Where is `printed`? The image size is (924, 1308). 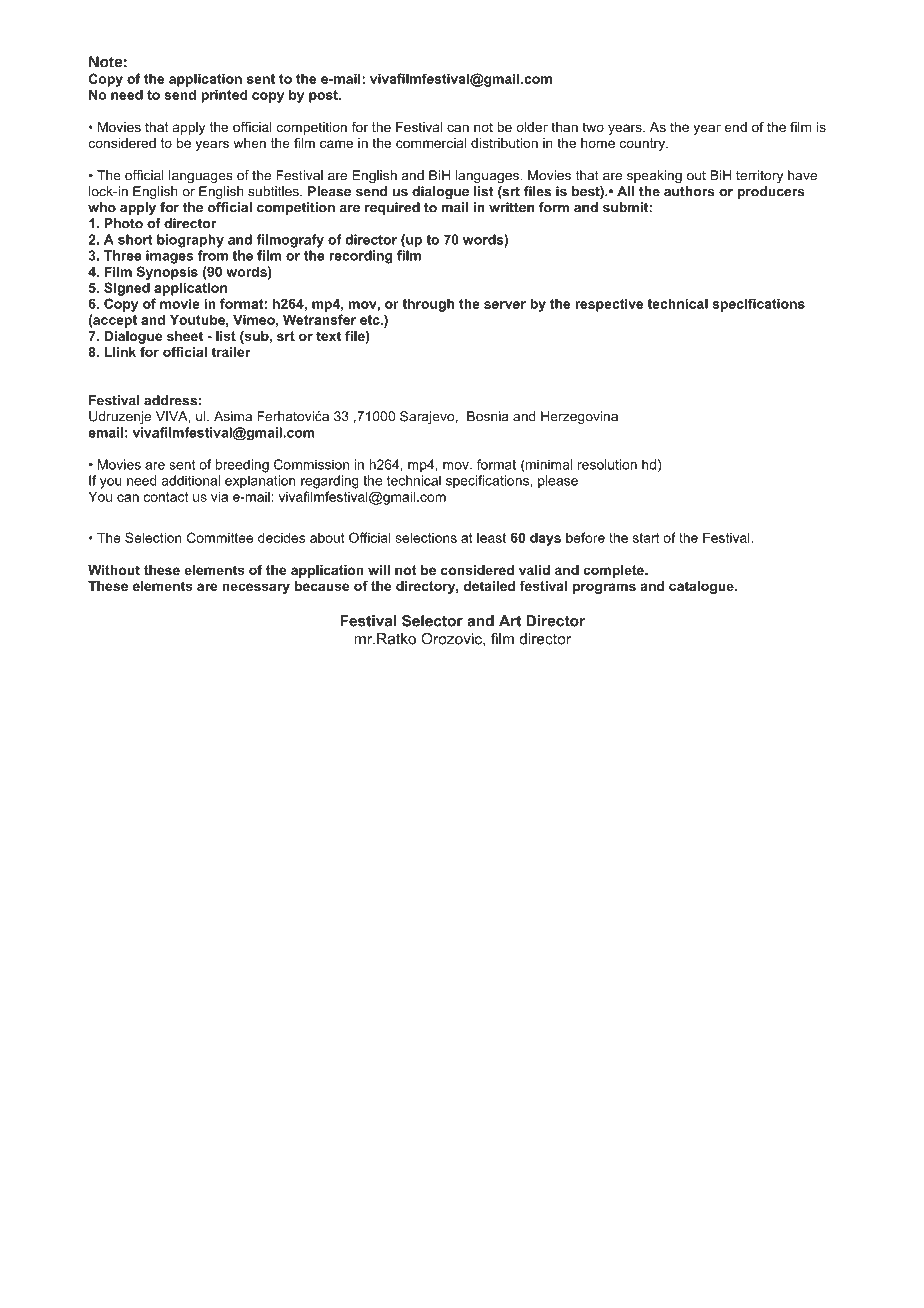 printed is located at coordinates (224, 96).
